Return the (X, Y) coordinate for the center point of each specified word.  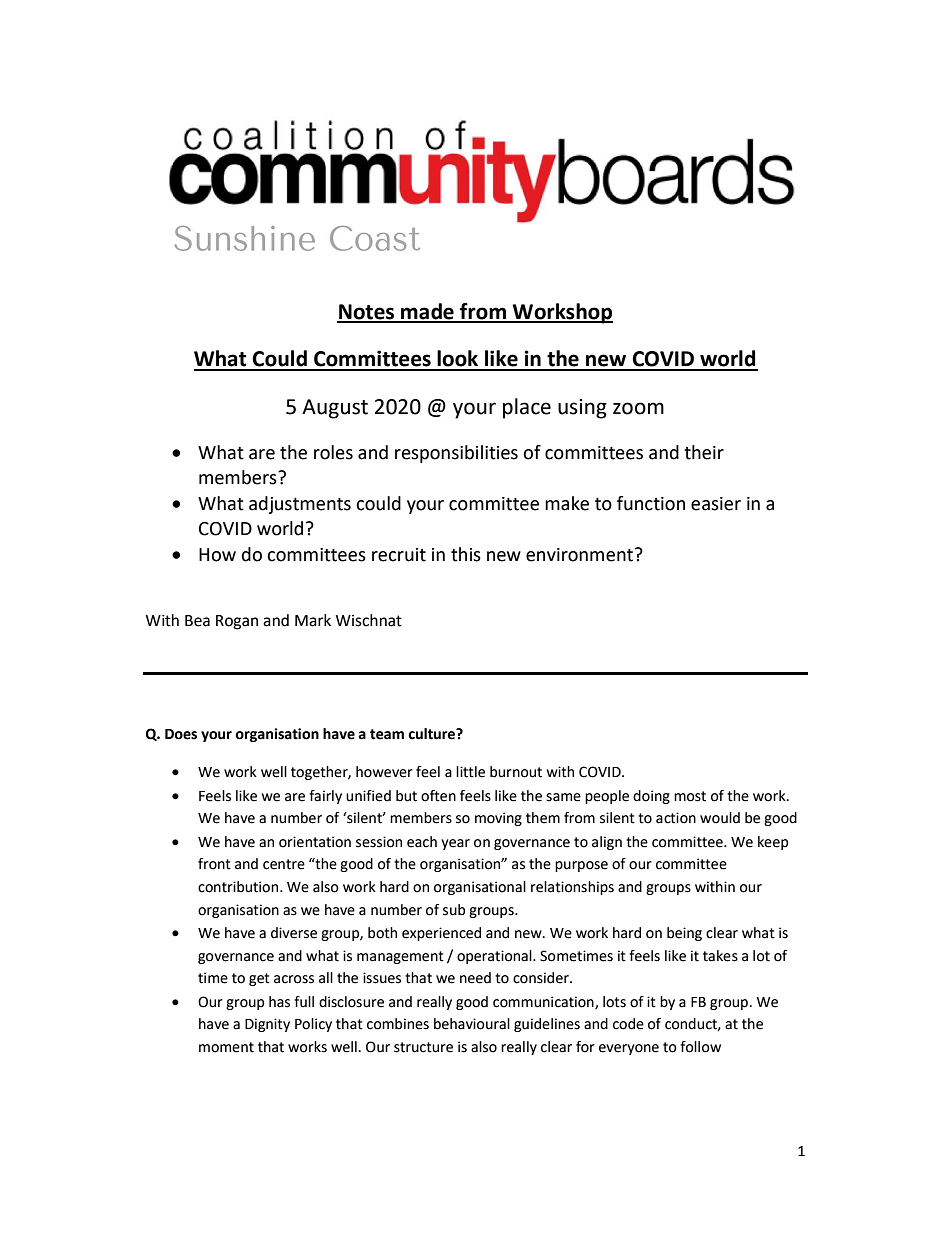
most (690, 796)
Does (181, 734)
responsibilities (456, 454)
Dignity (267, 1025)
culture (433, 734)
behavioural (472, 1024)
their (704, 452)
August (335, 409)
